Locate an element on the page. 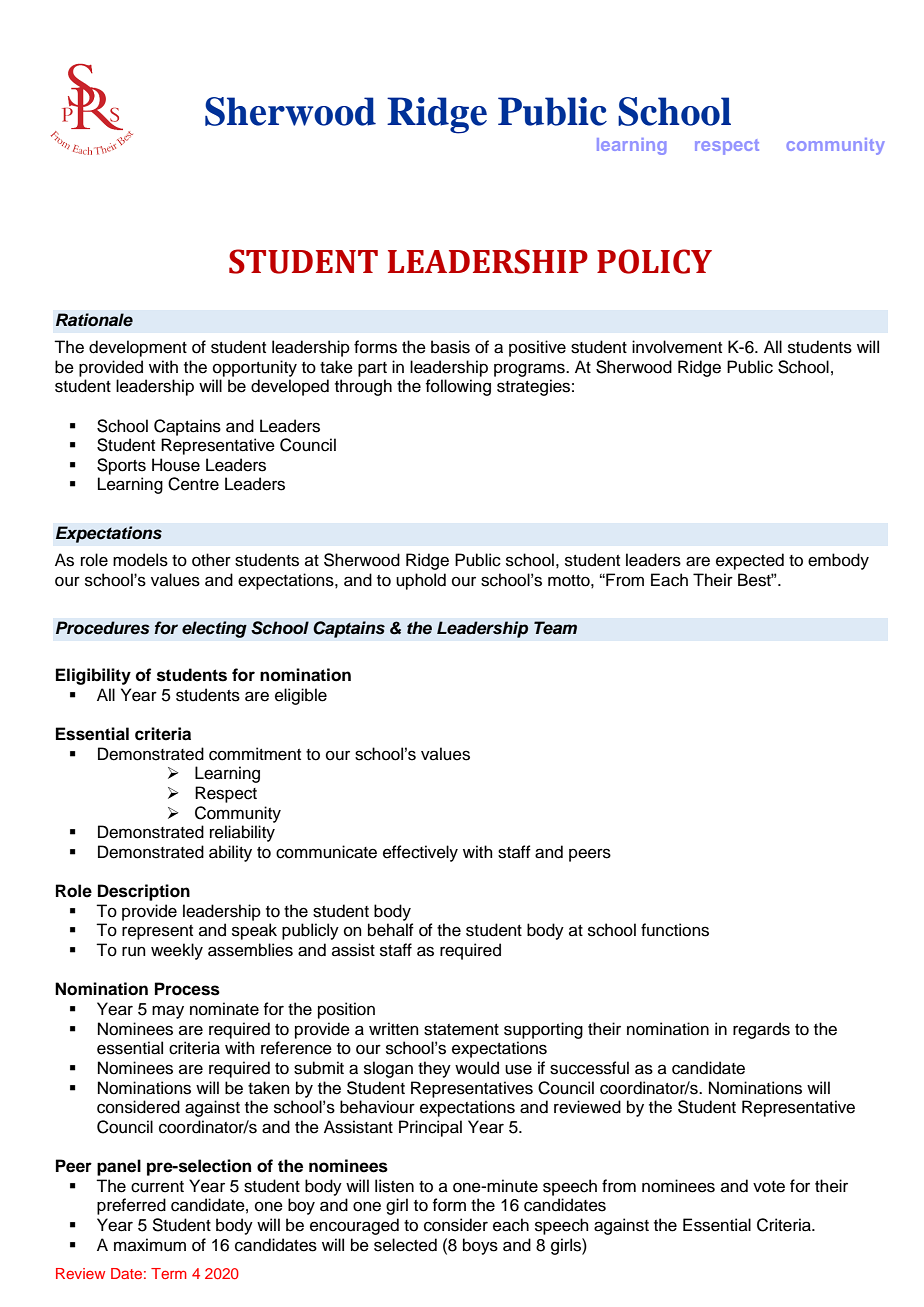  development is located at coordinates (138, 348).
